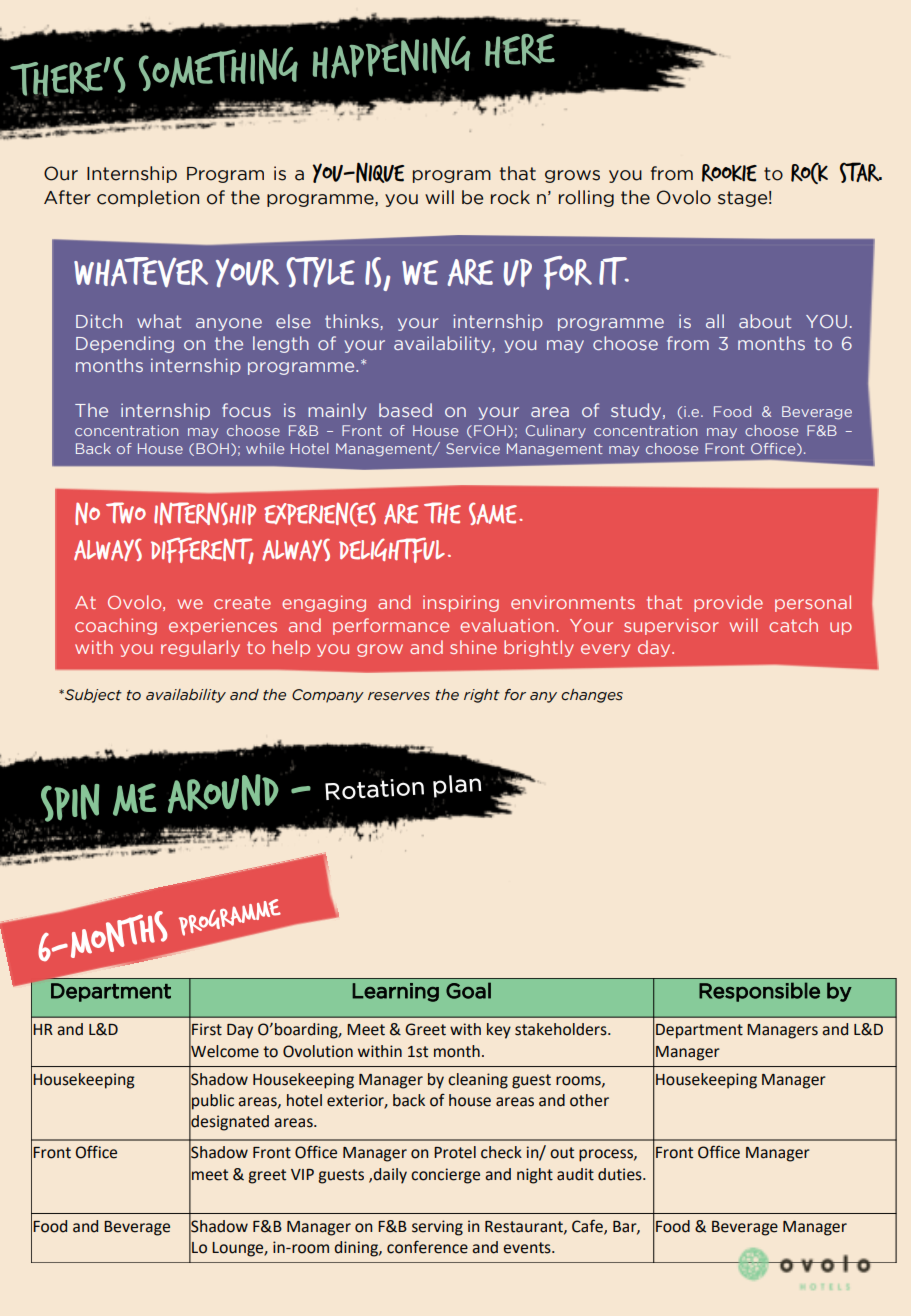 This screenshot has width=911, height=1316. What do you see at coordinates (399, 696) in the screenshot?
I see `reserves` at bounding box center [399, 696].
